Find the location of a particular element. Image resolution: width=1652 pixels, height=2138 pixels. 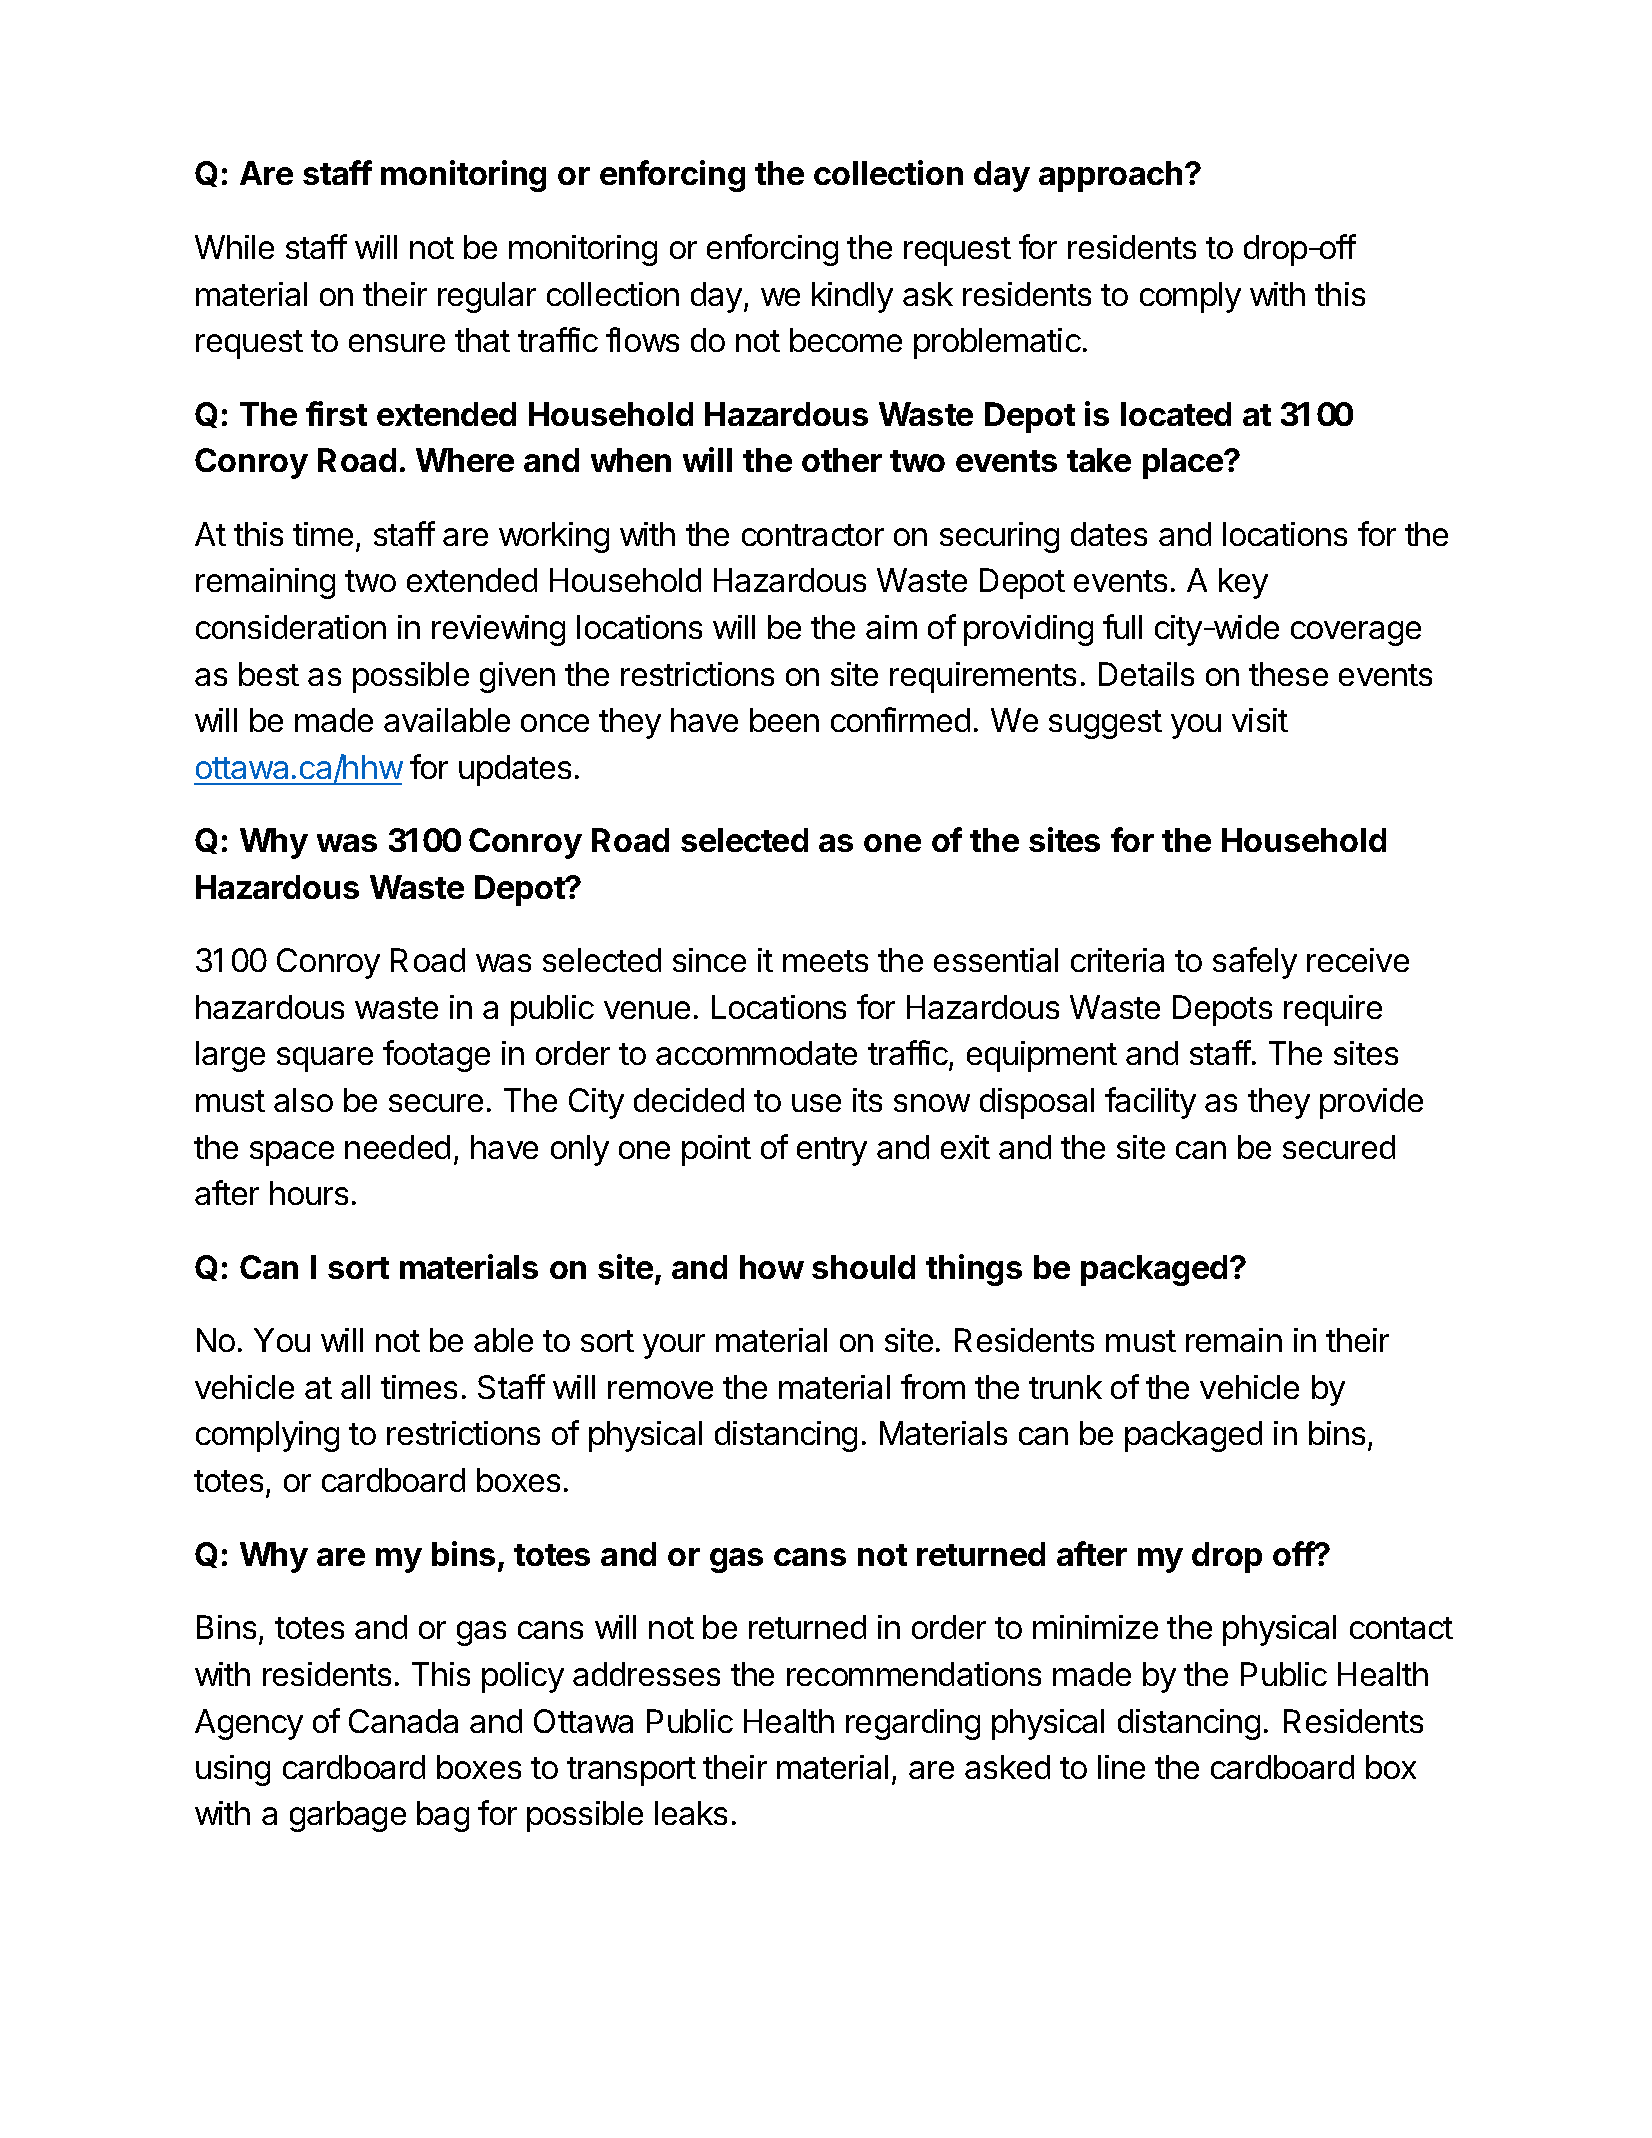

been is located at coordinates (784, 720).
